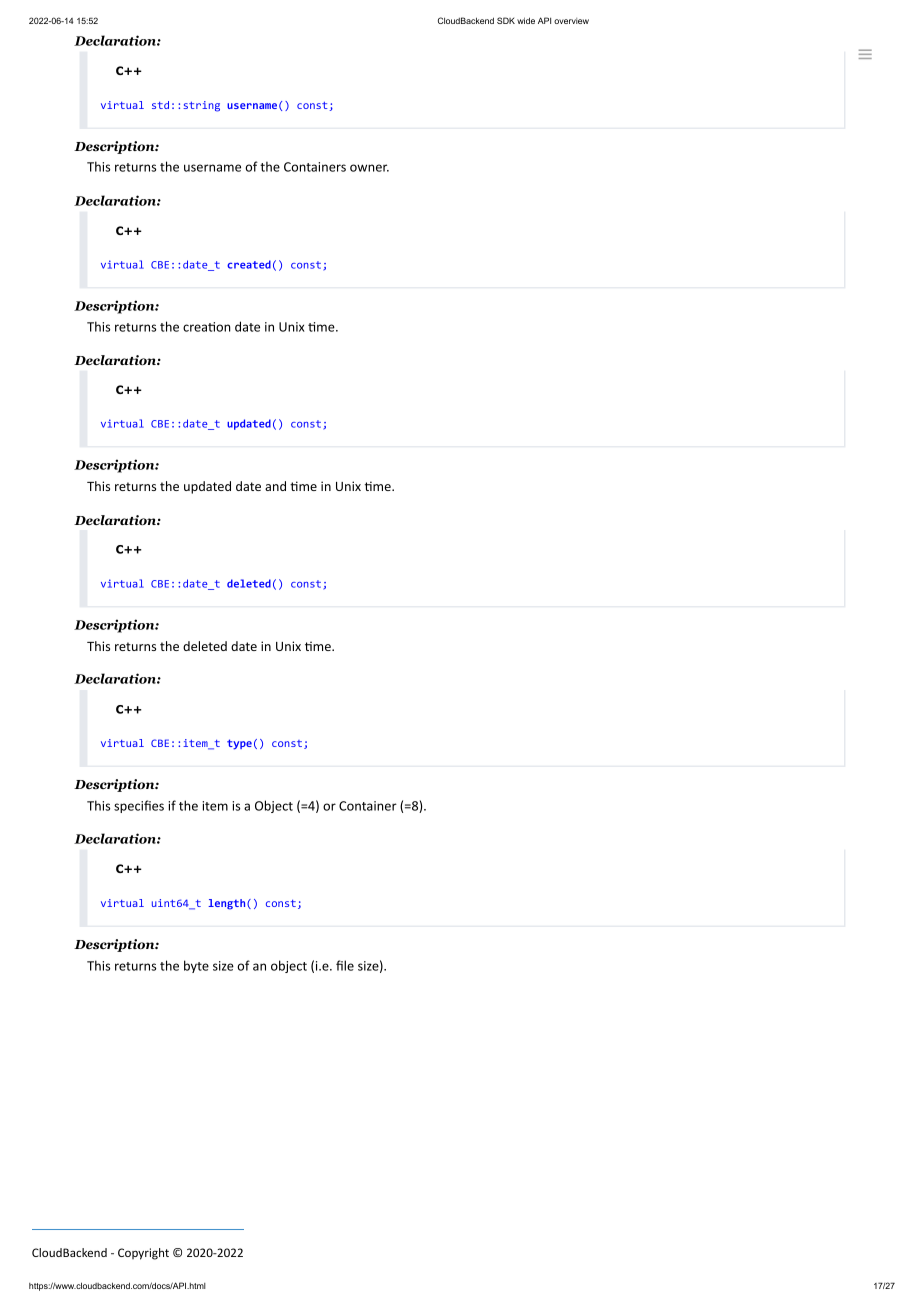 This document has height=1308, width=924. Describe the element at coordinates (506, 20) in the document. I see `SDK` at that location.
